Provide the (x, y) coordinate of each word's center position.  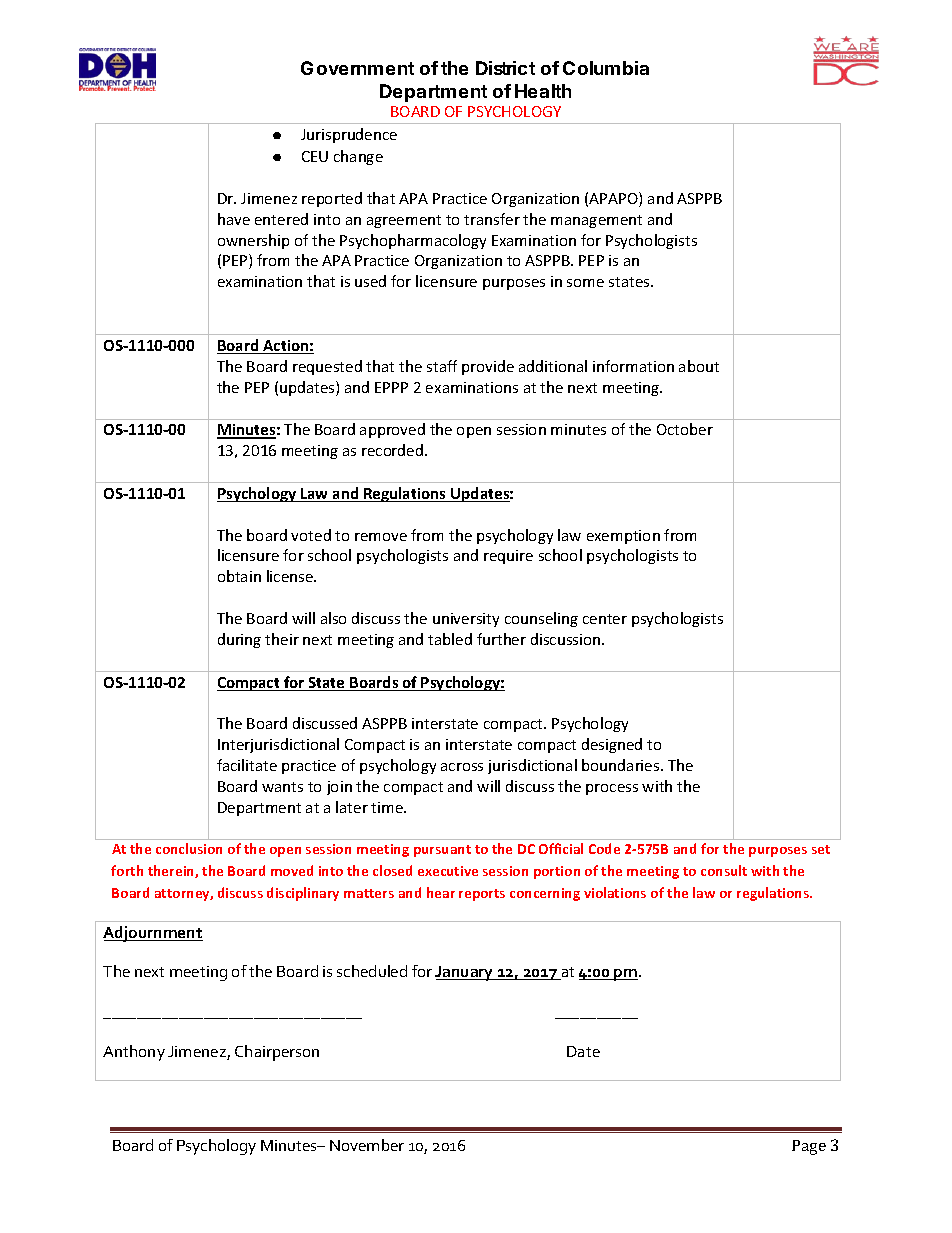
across (462, 767)
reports (482, 895)
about (699, 366)
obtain (239, 576)
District (505, 68)
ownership (253, 241)
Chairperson (277, 1053)
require (508, 557)
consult (724, 870)
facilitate (247, 765)
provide (488, 367)
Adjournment (153, 934)
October (685, 429)
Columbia (606, 68)
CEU (315, 156)
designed (612, 745)
